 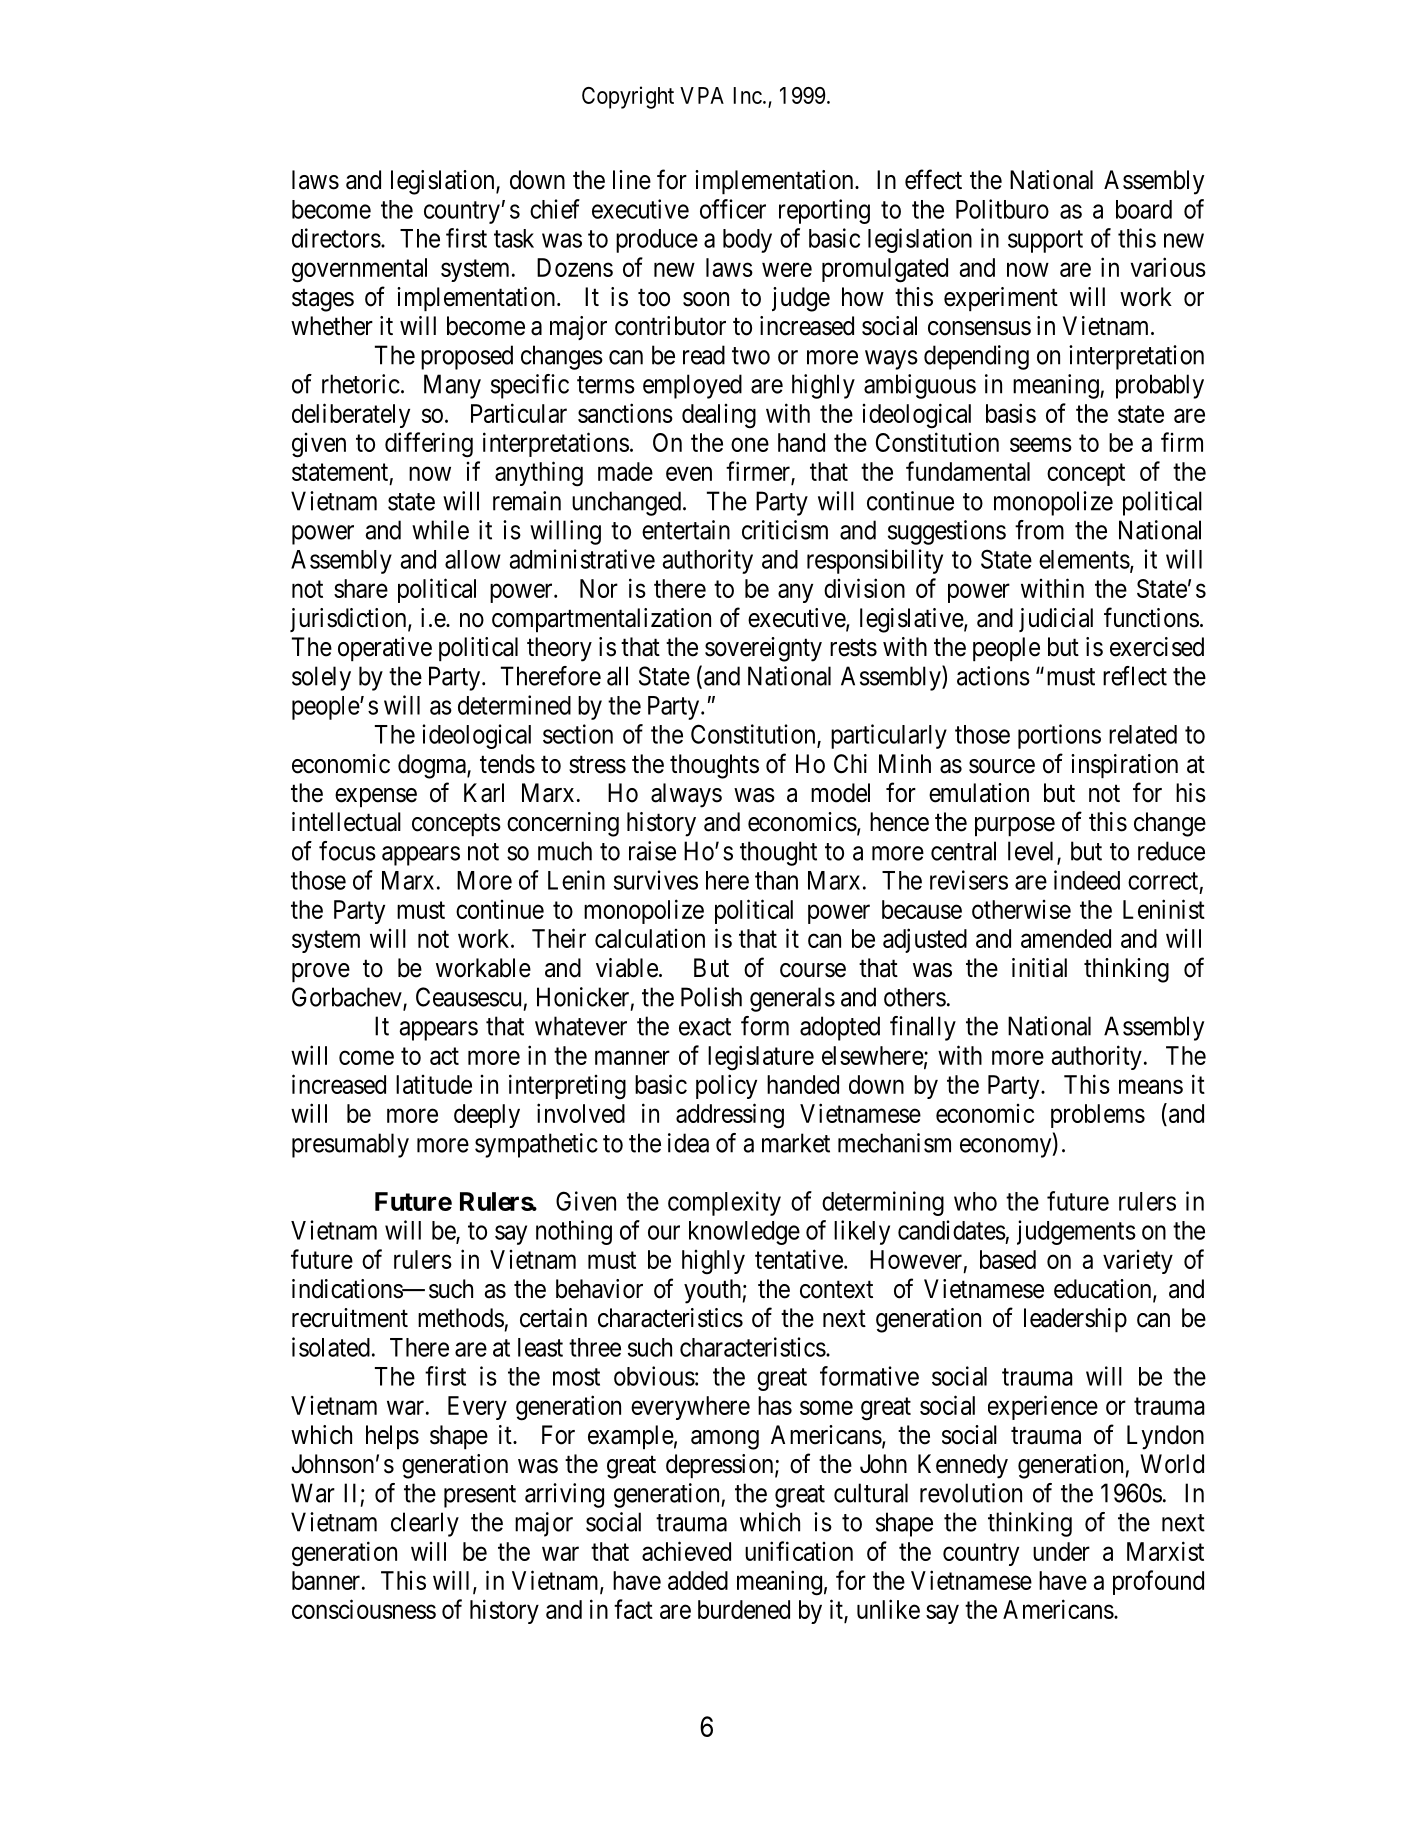 I want to click on directors, so click(x=336, y=238).
